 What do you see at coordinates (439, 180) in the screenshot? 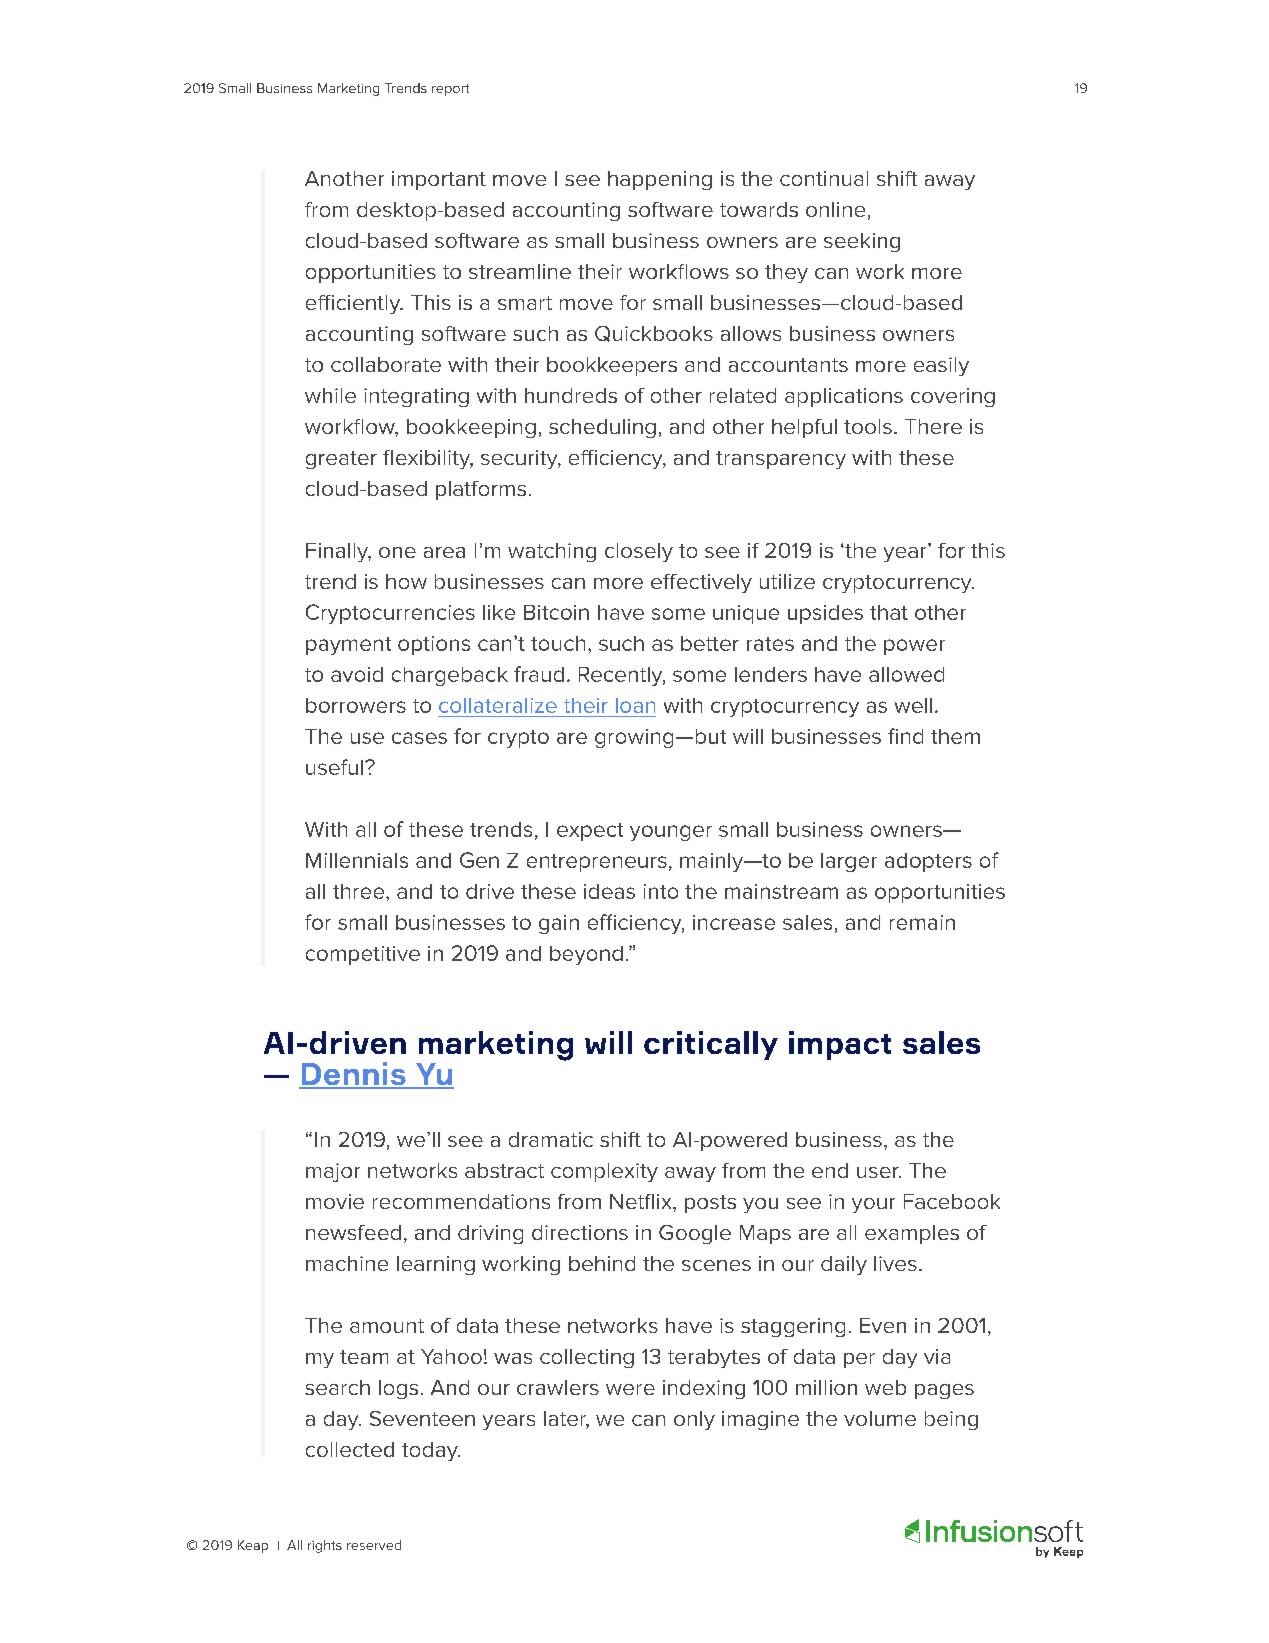
I see `important` at bounding box center [439, 180].
